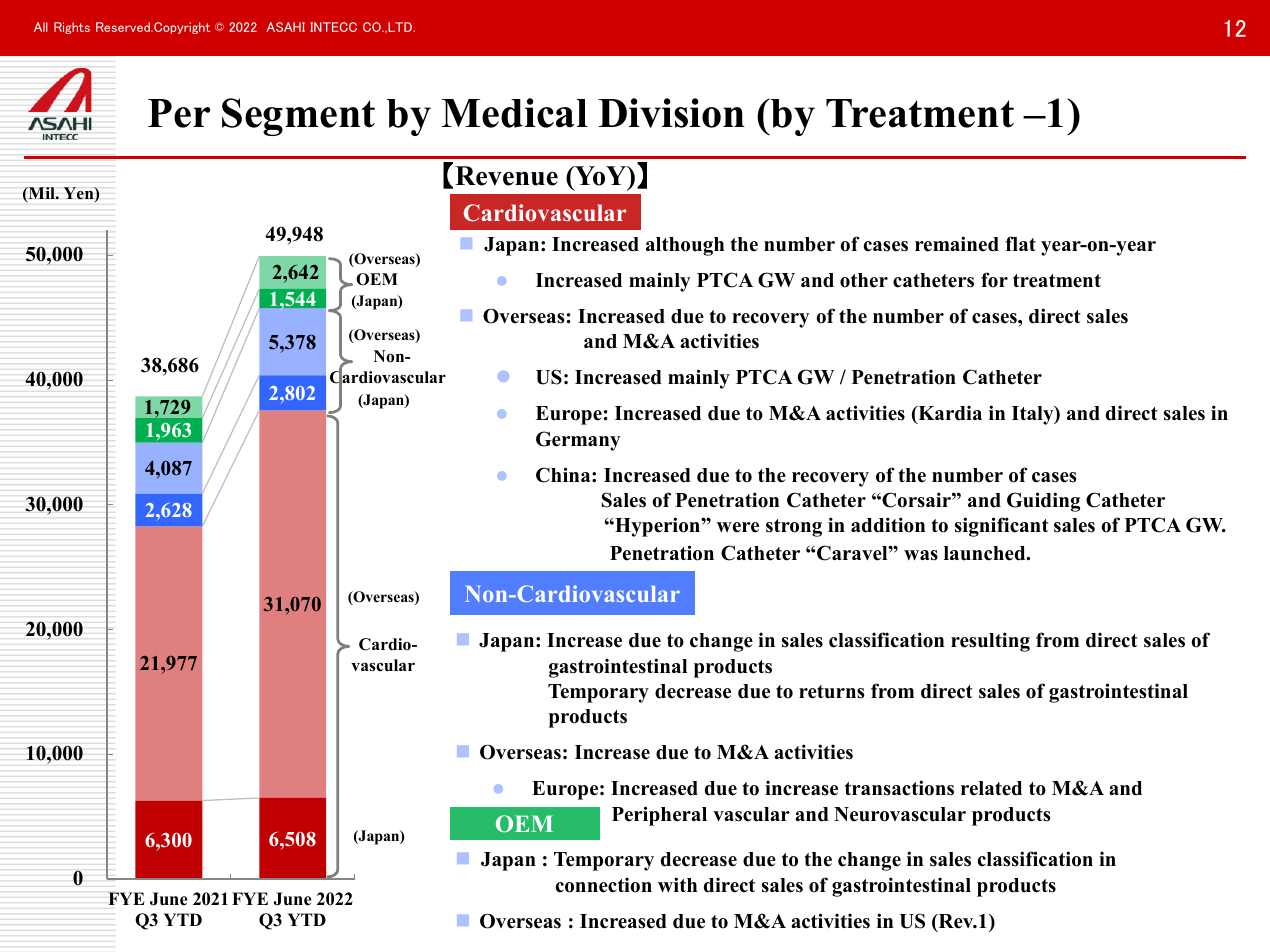 This page has height=952, width=1270. Describe the element at coordinates (921, 555) in the page. I see `was` at that location.
